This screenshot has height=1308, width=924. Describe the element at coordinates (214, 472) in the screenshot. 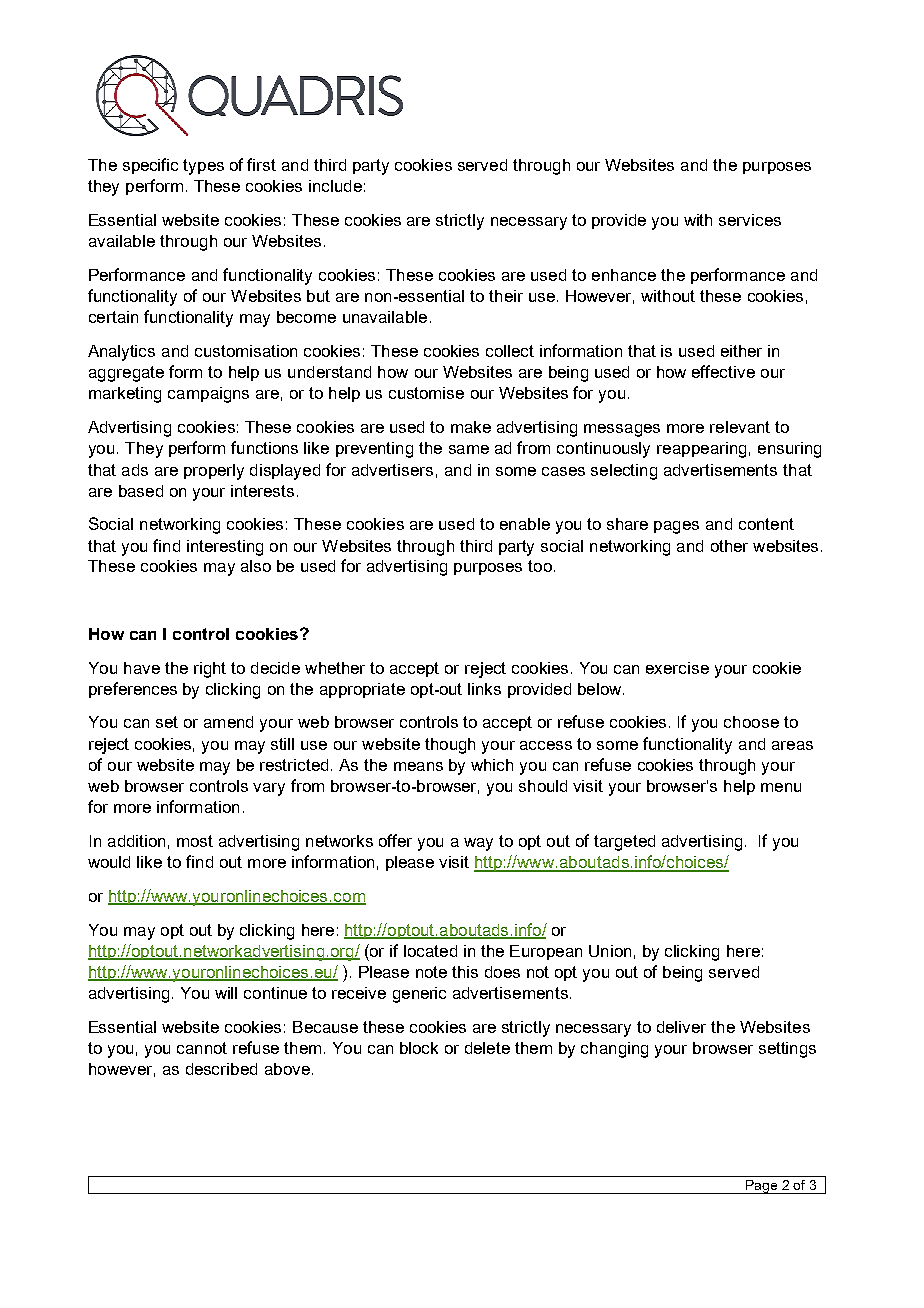

I see `properly` at that location.
